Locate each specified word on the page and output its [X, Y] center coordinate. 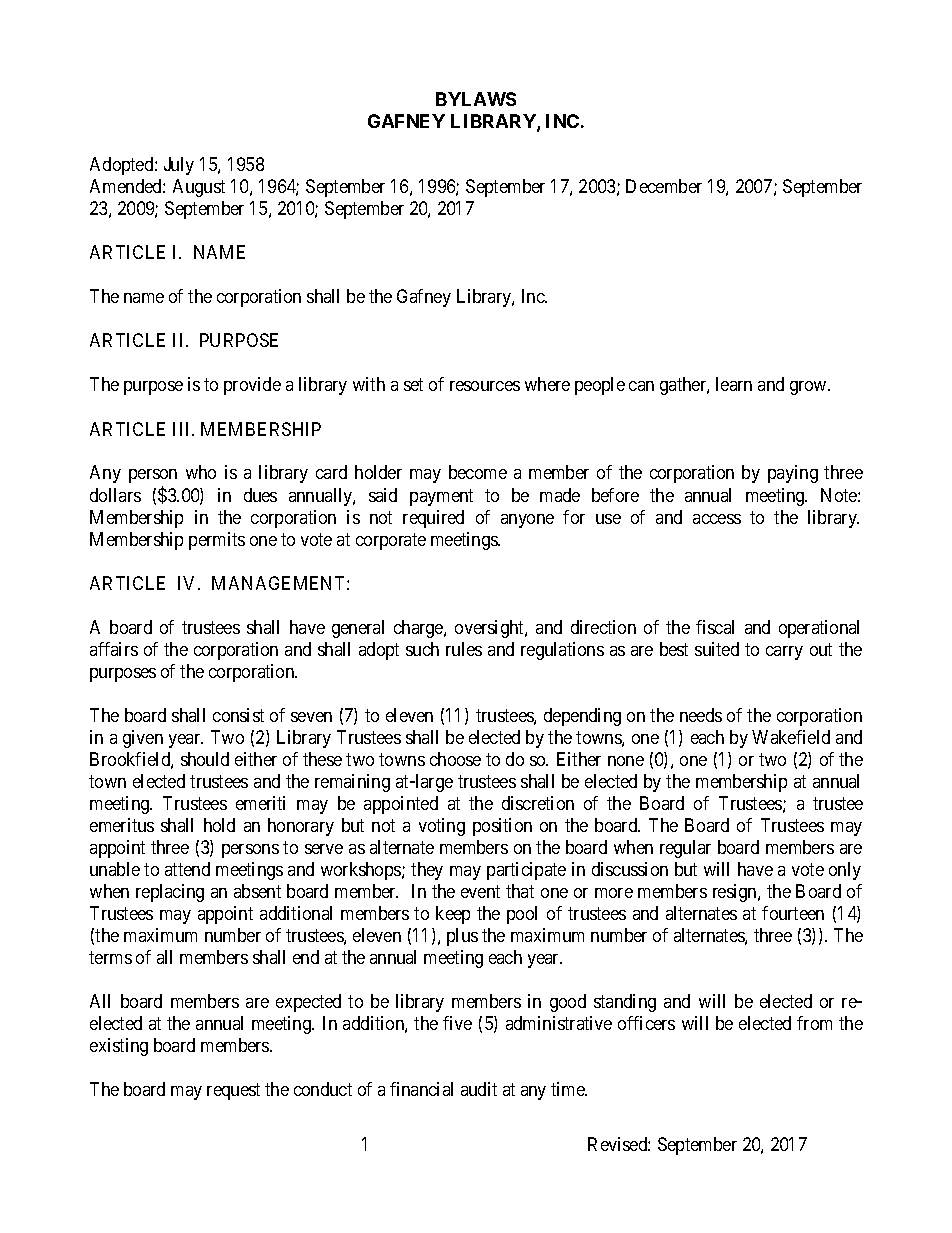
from [814, 1023]
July [179, 166]
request [233, 1092]
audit [479, 1089]
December [664, 186]
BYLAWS [476, 99]
